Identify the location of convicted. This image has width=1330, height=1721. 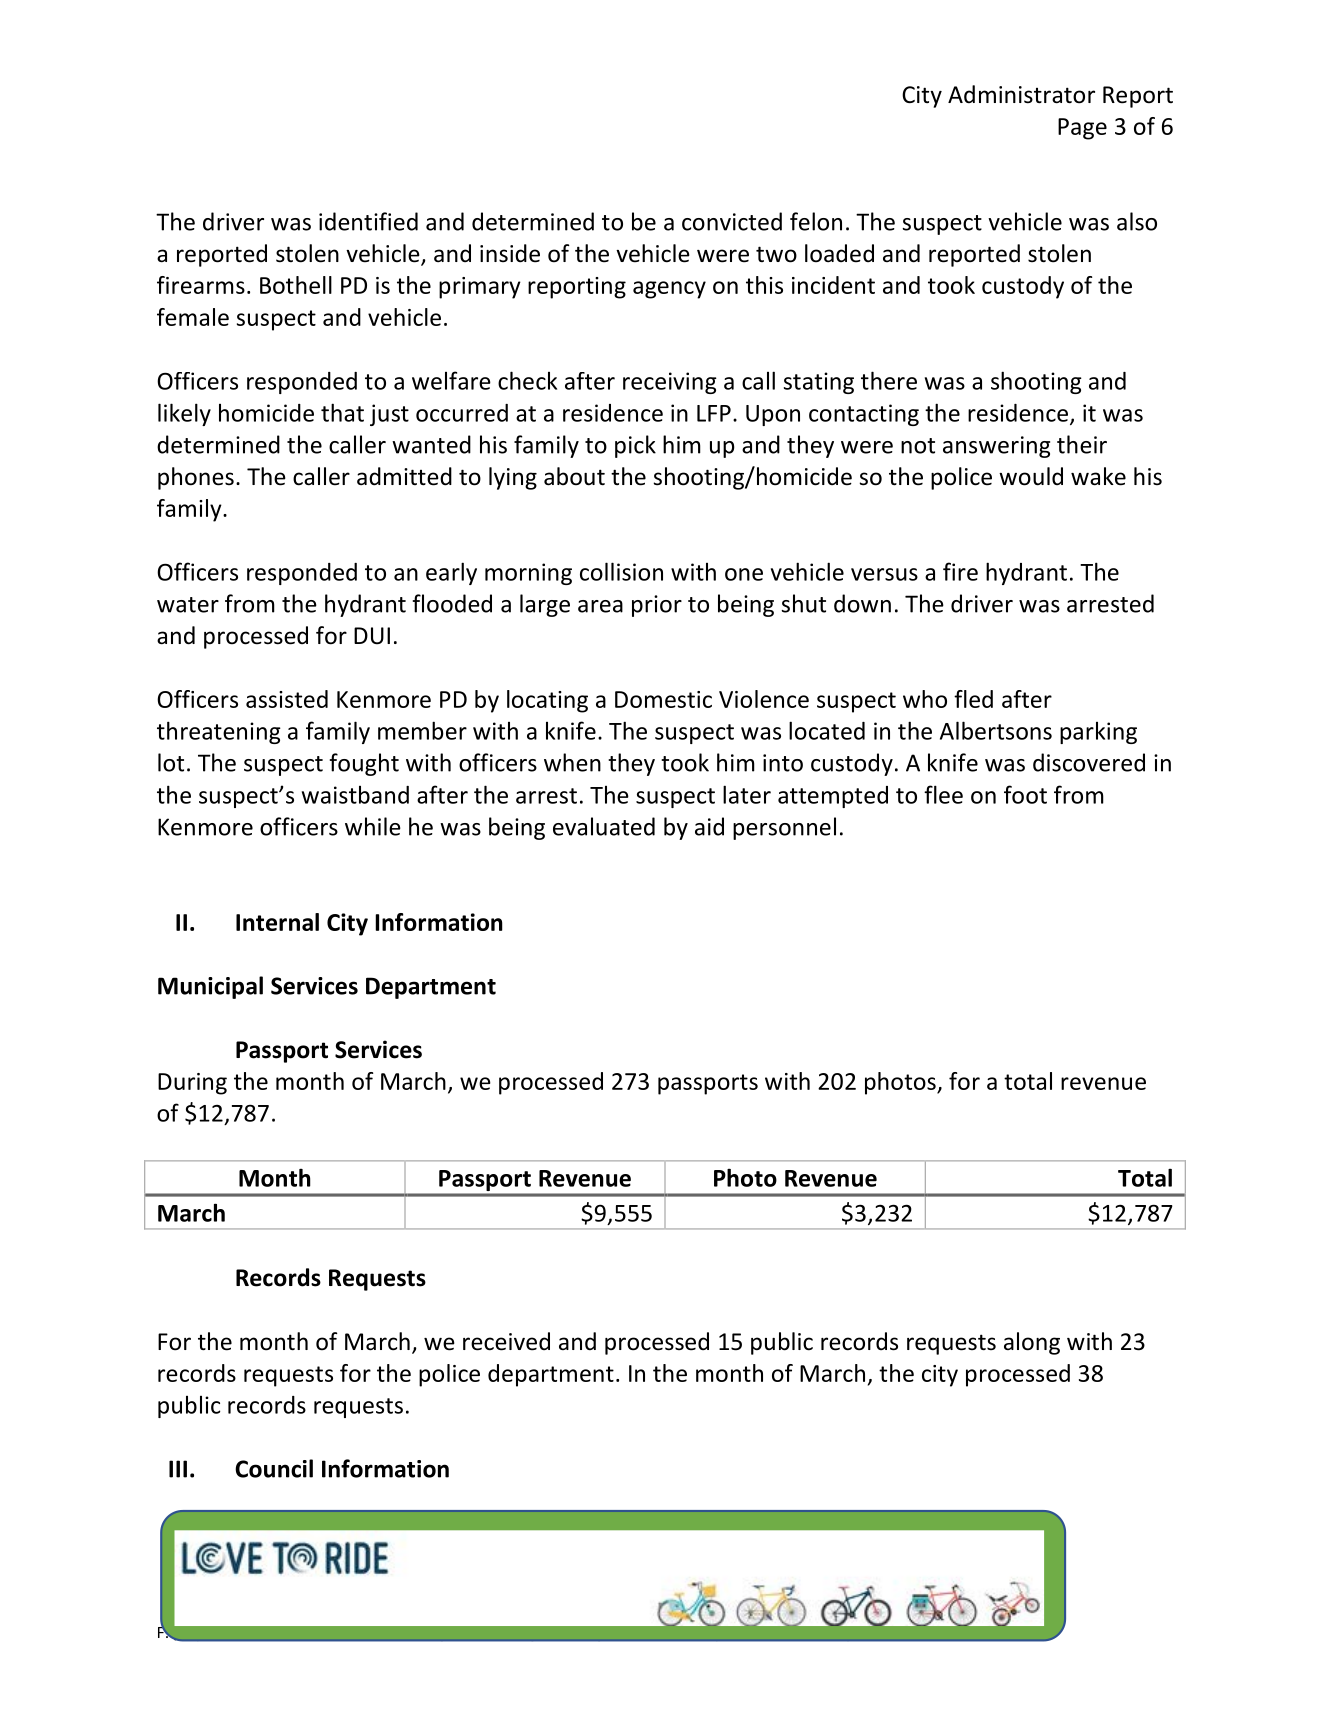
(732, 221).
